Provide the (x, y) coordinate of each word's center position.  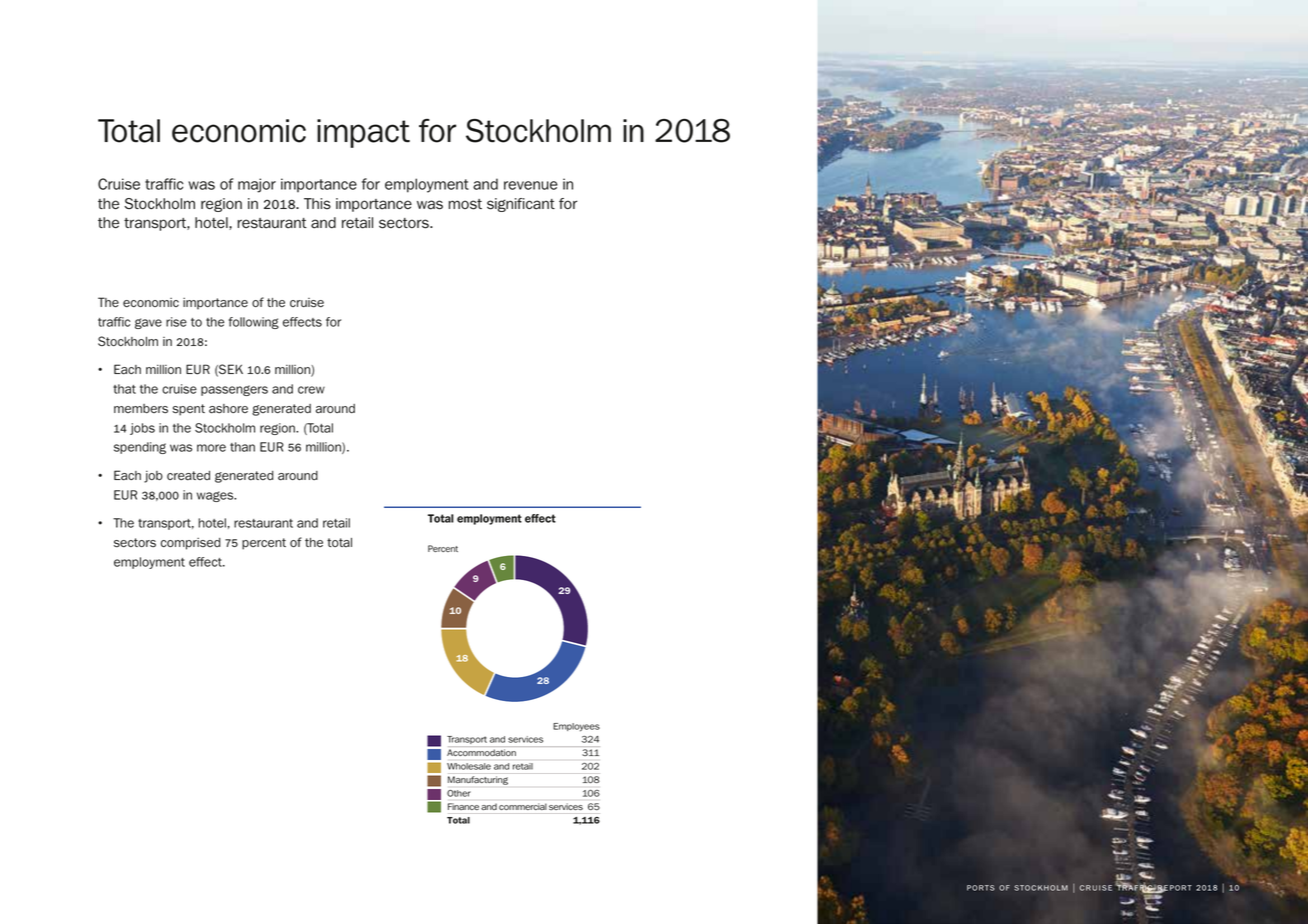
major (257, 185)
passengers (234, 390)
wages (216, 496)
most (465, 204)
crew (311, 390)
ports (981, 888)
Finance (463, 806)
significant (521, 205)
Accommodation (481, 752)
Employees (576, 727)
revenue (531, 185)
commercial (522, 807)
